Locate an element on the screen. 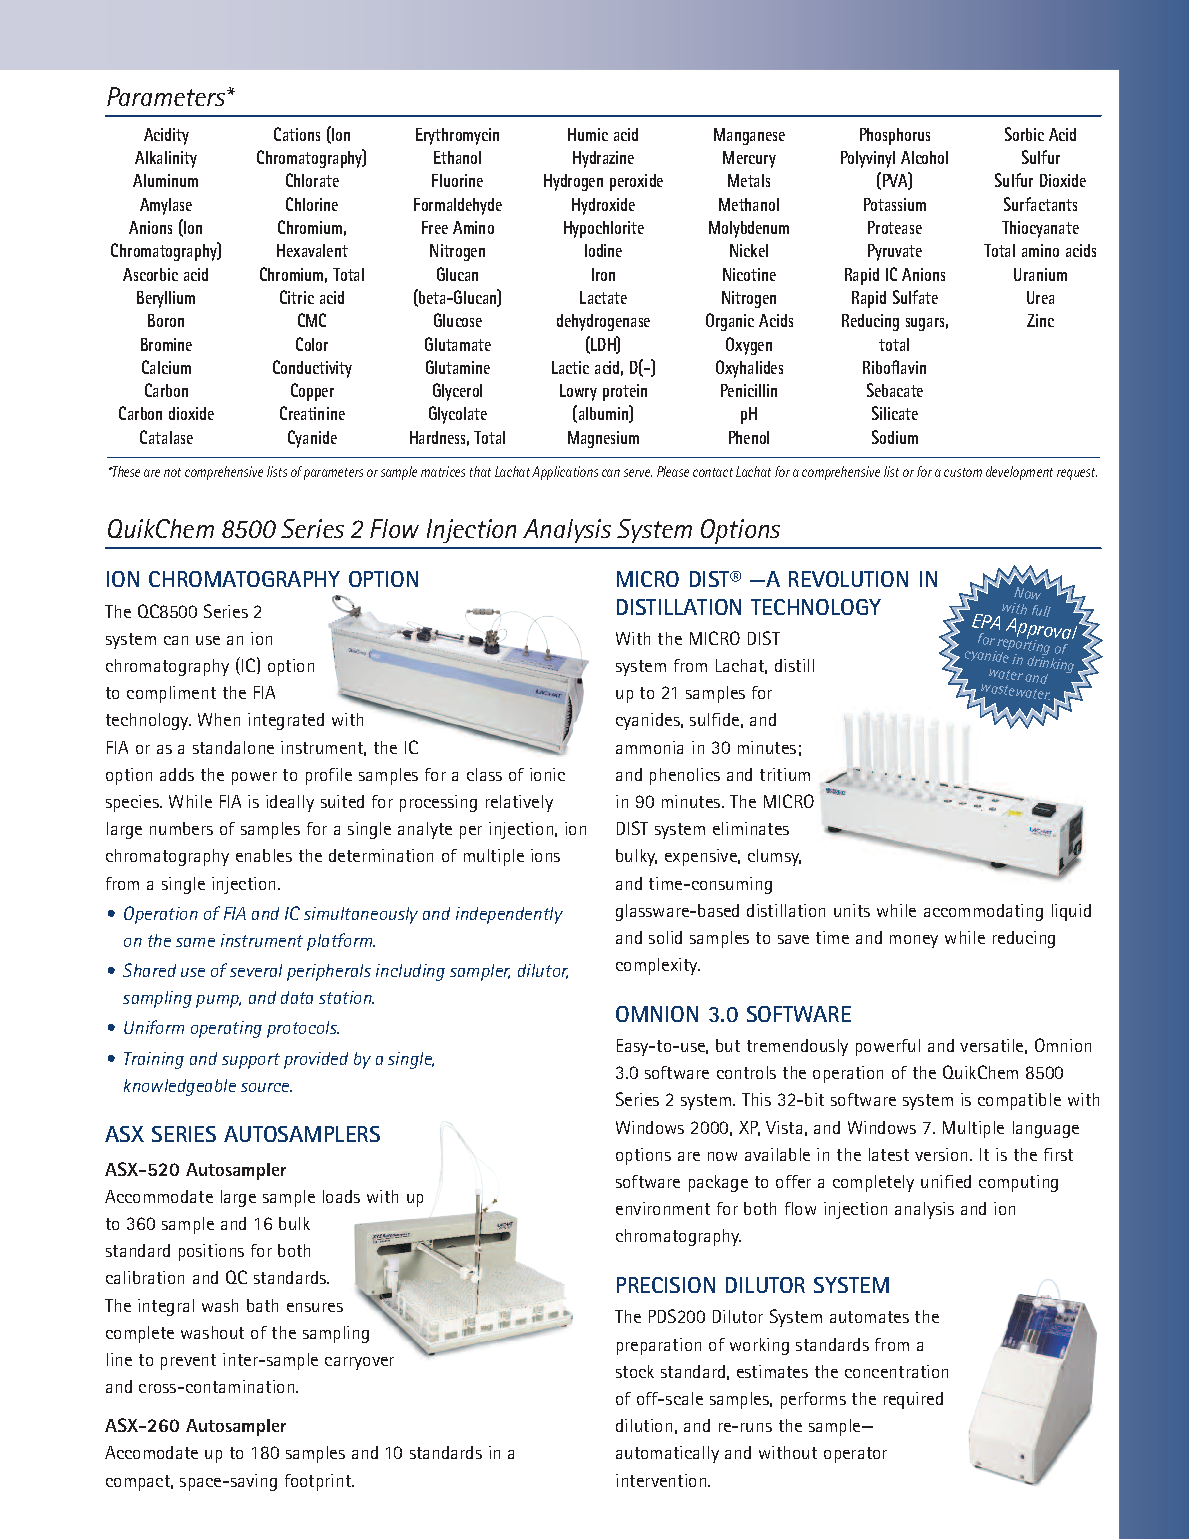 The image size is (1189, 1539). serve is located at coordinates (638, 473).
